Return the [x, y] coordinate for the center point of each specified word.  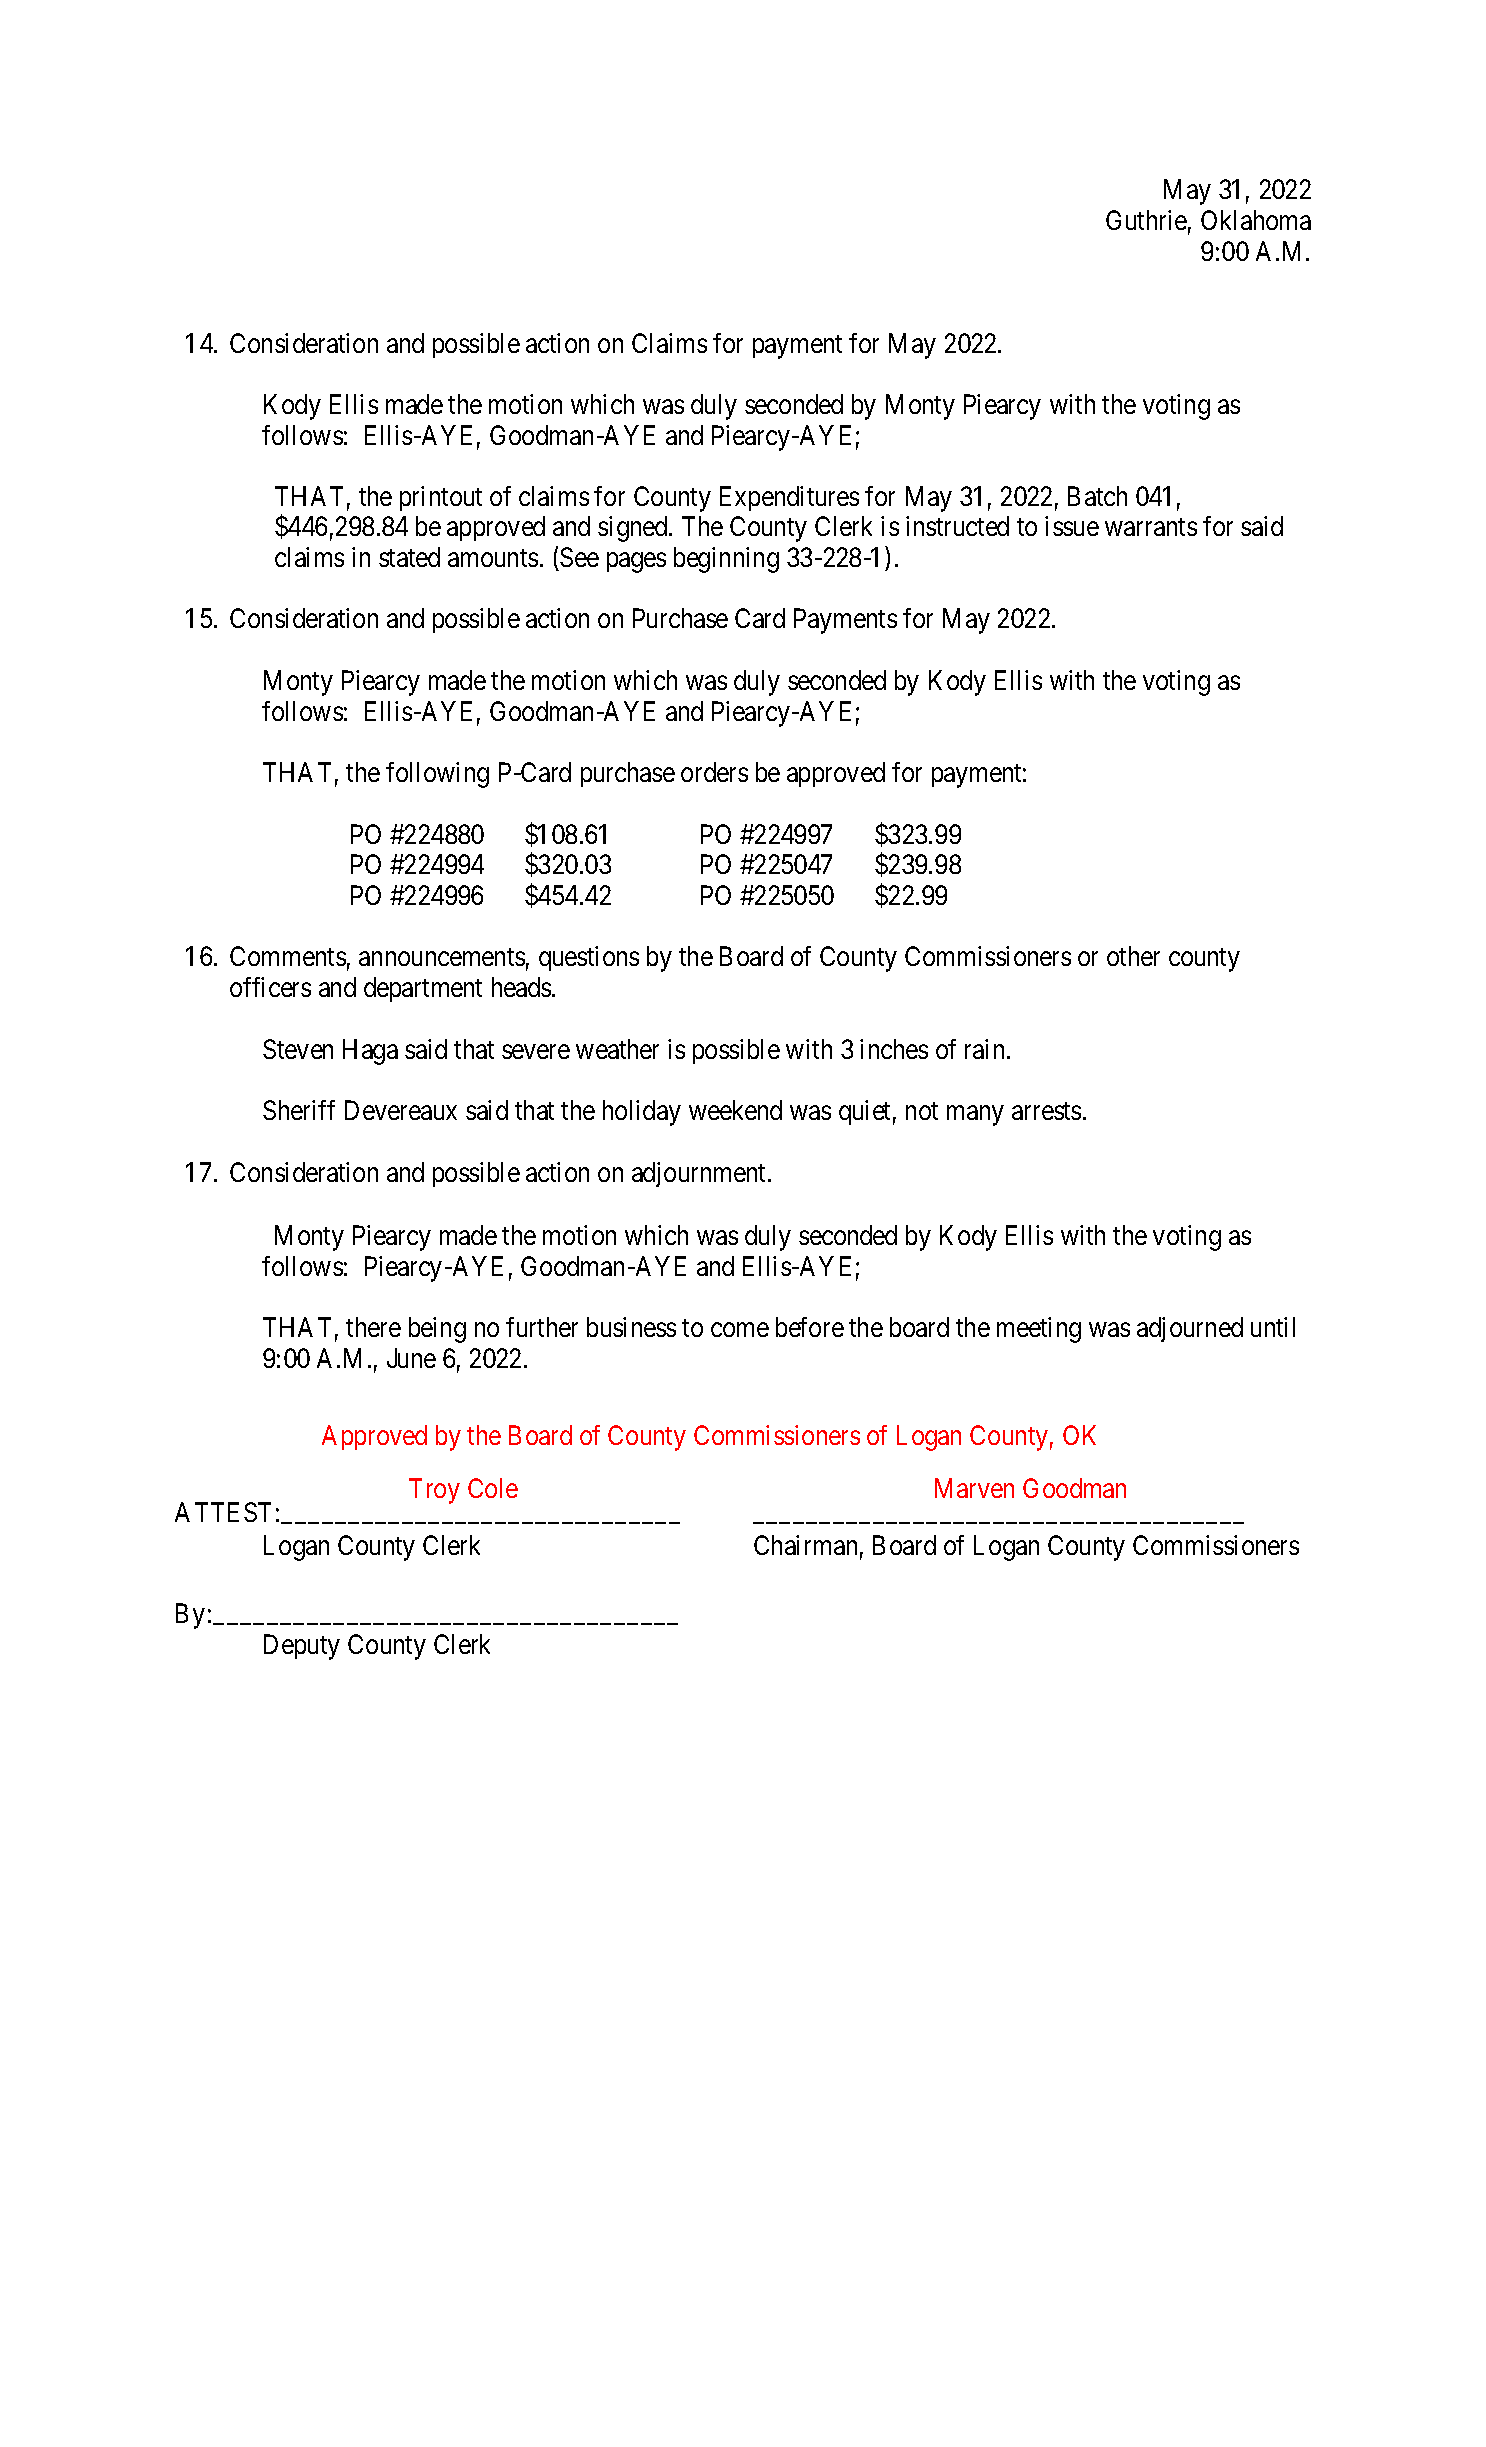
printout [441, 498]
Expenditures [789, 498]
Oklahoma [1256, 220]
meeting [1039, 1330]
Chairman [805, 1545]
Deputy [302, 1647]
